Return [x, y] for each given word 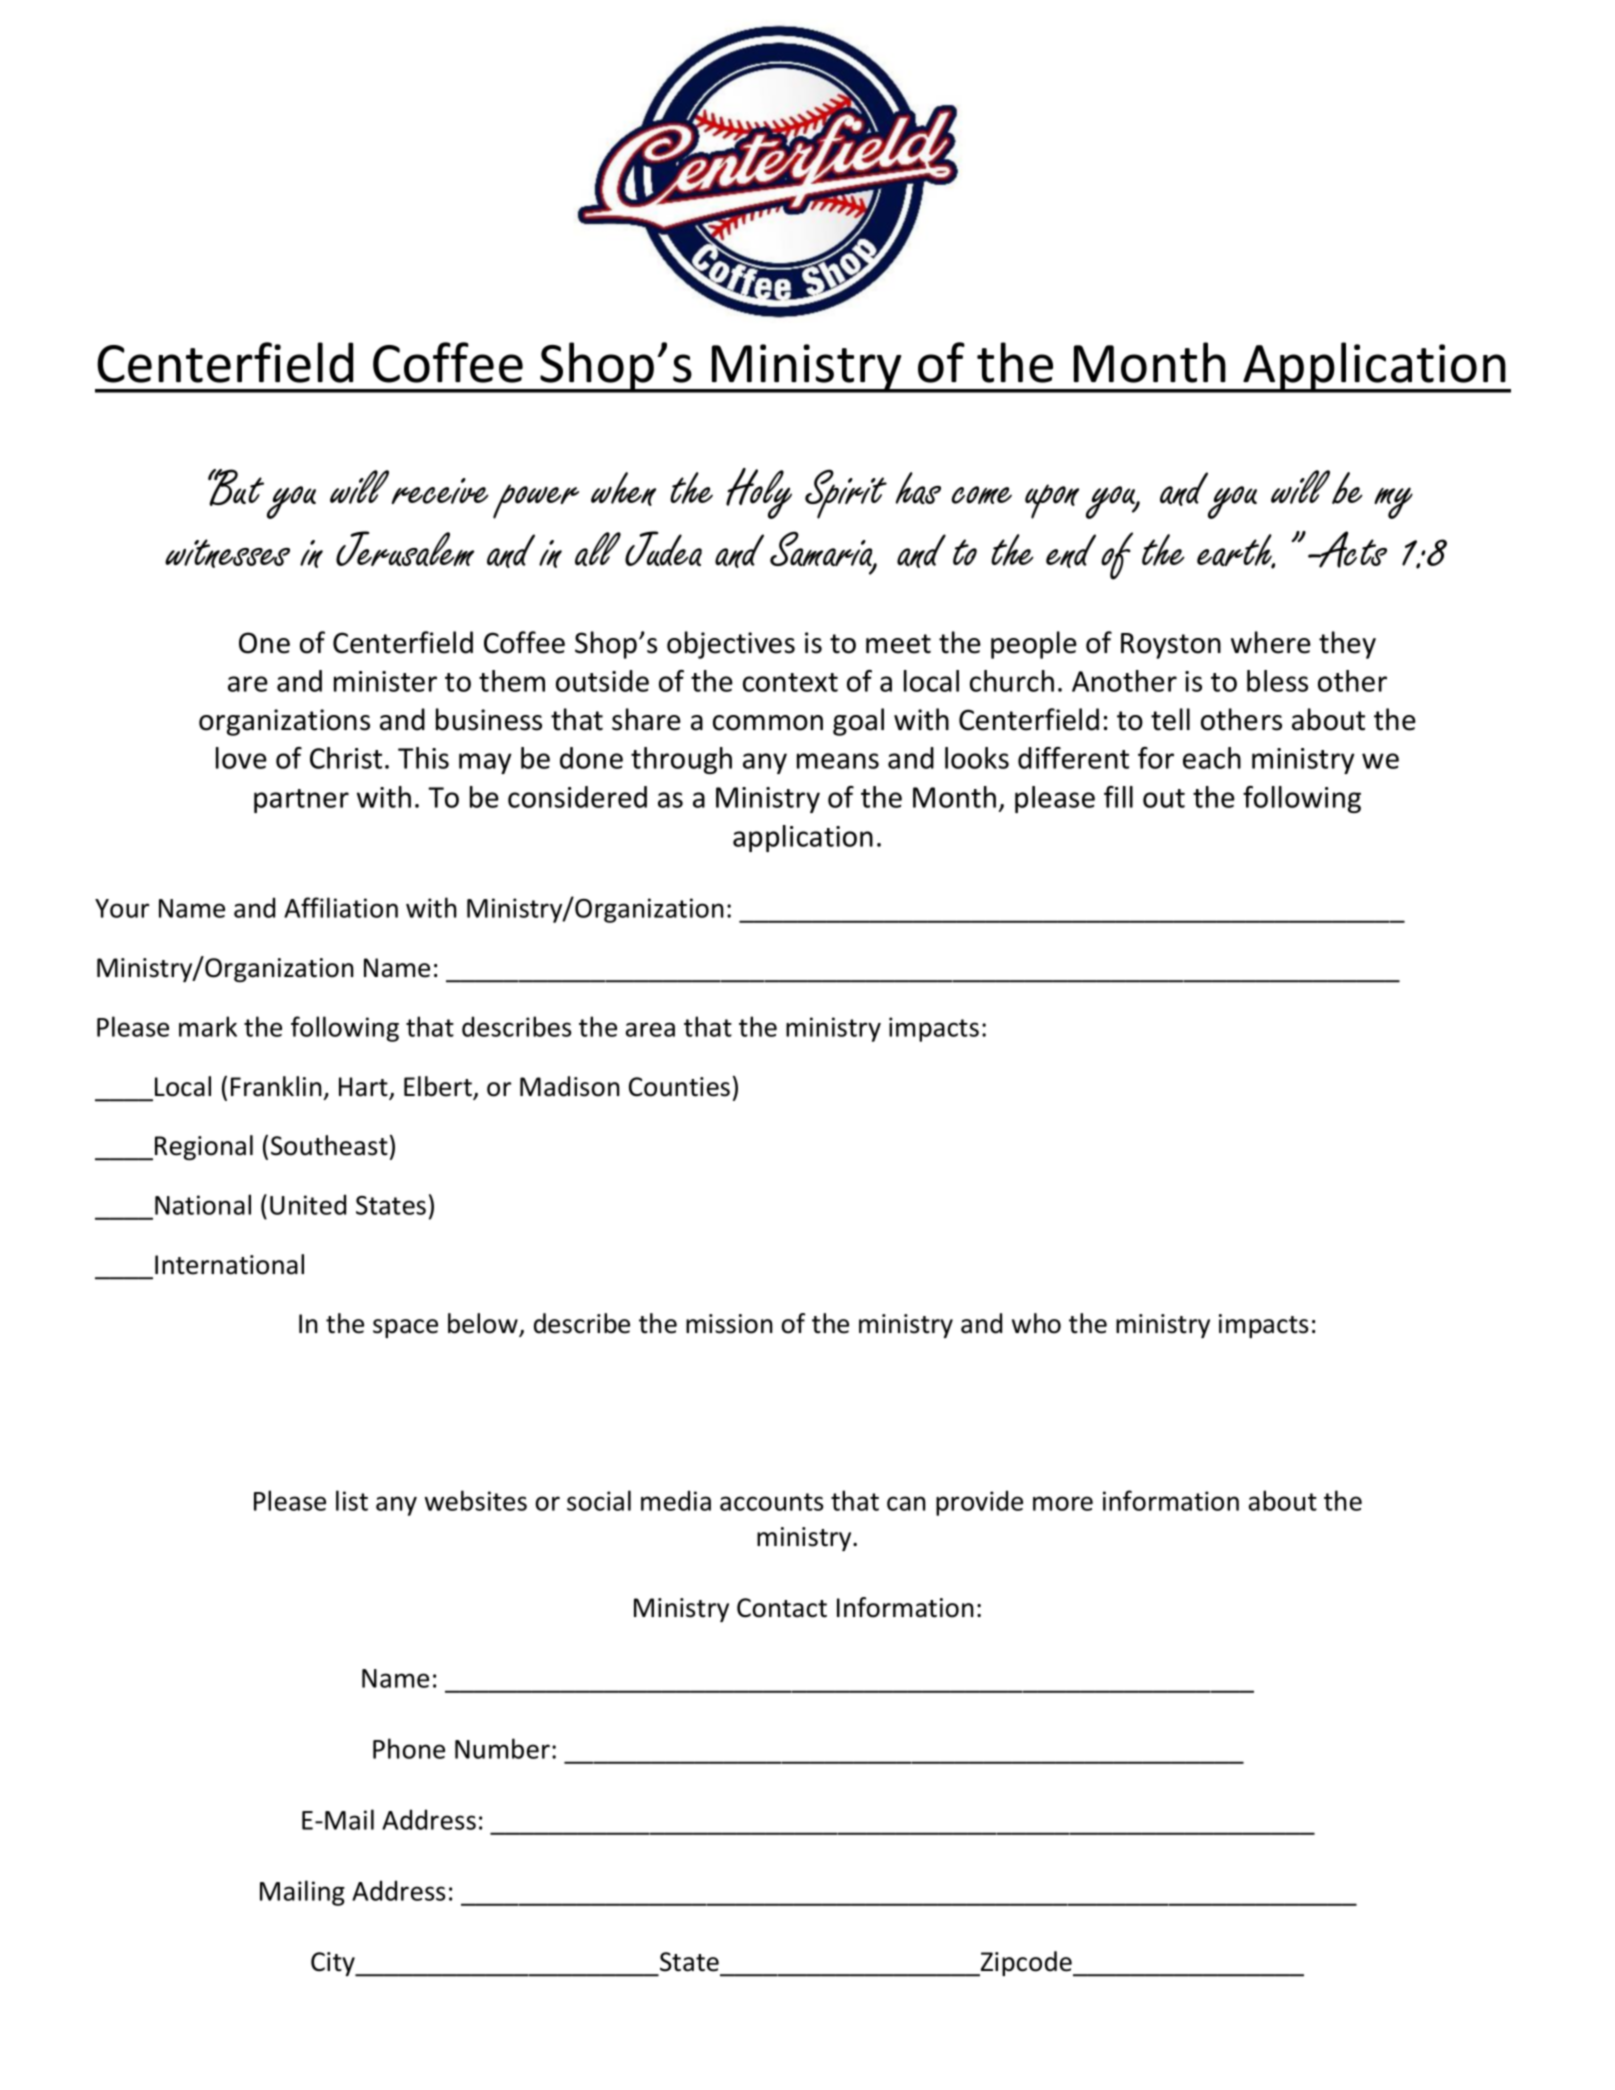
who [1036, 1323]
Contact [782, 1608]
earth [1235, 551]
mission [729, 1324]
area [650, 1029]
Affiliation [341, 907]
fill [1118, 797]
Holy [759, 493]
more [1063, 1503]
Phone [409, 1748]
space [405, 1328]
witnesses [227, 553]
